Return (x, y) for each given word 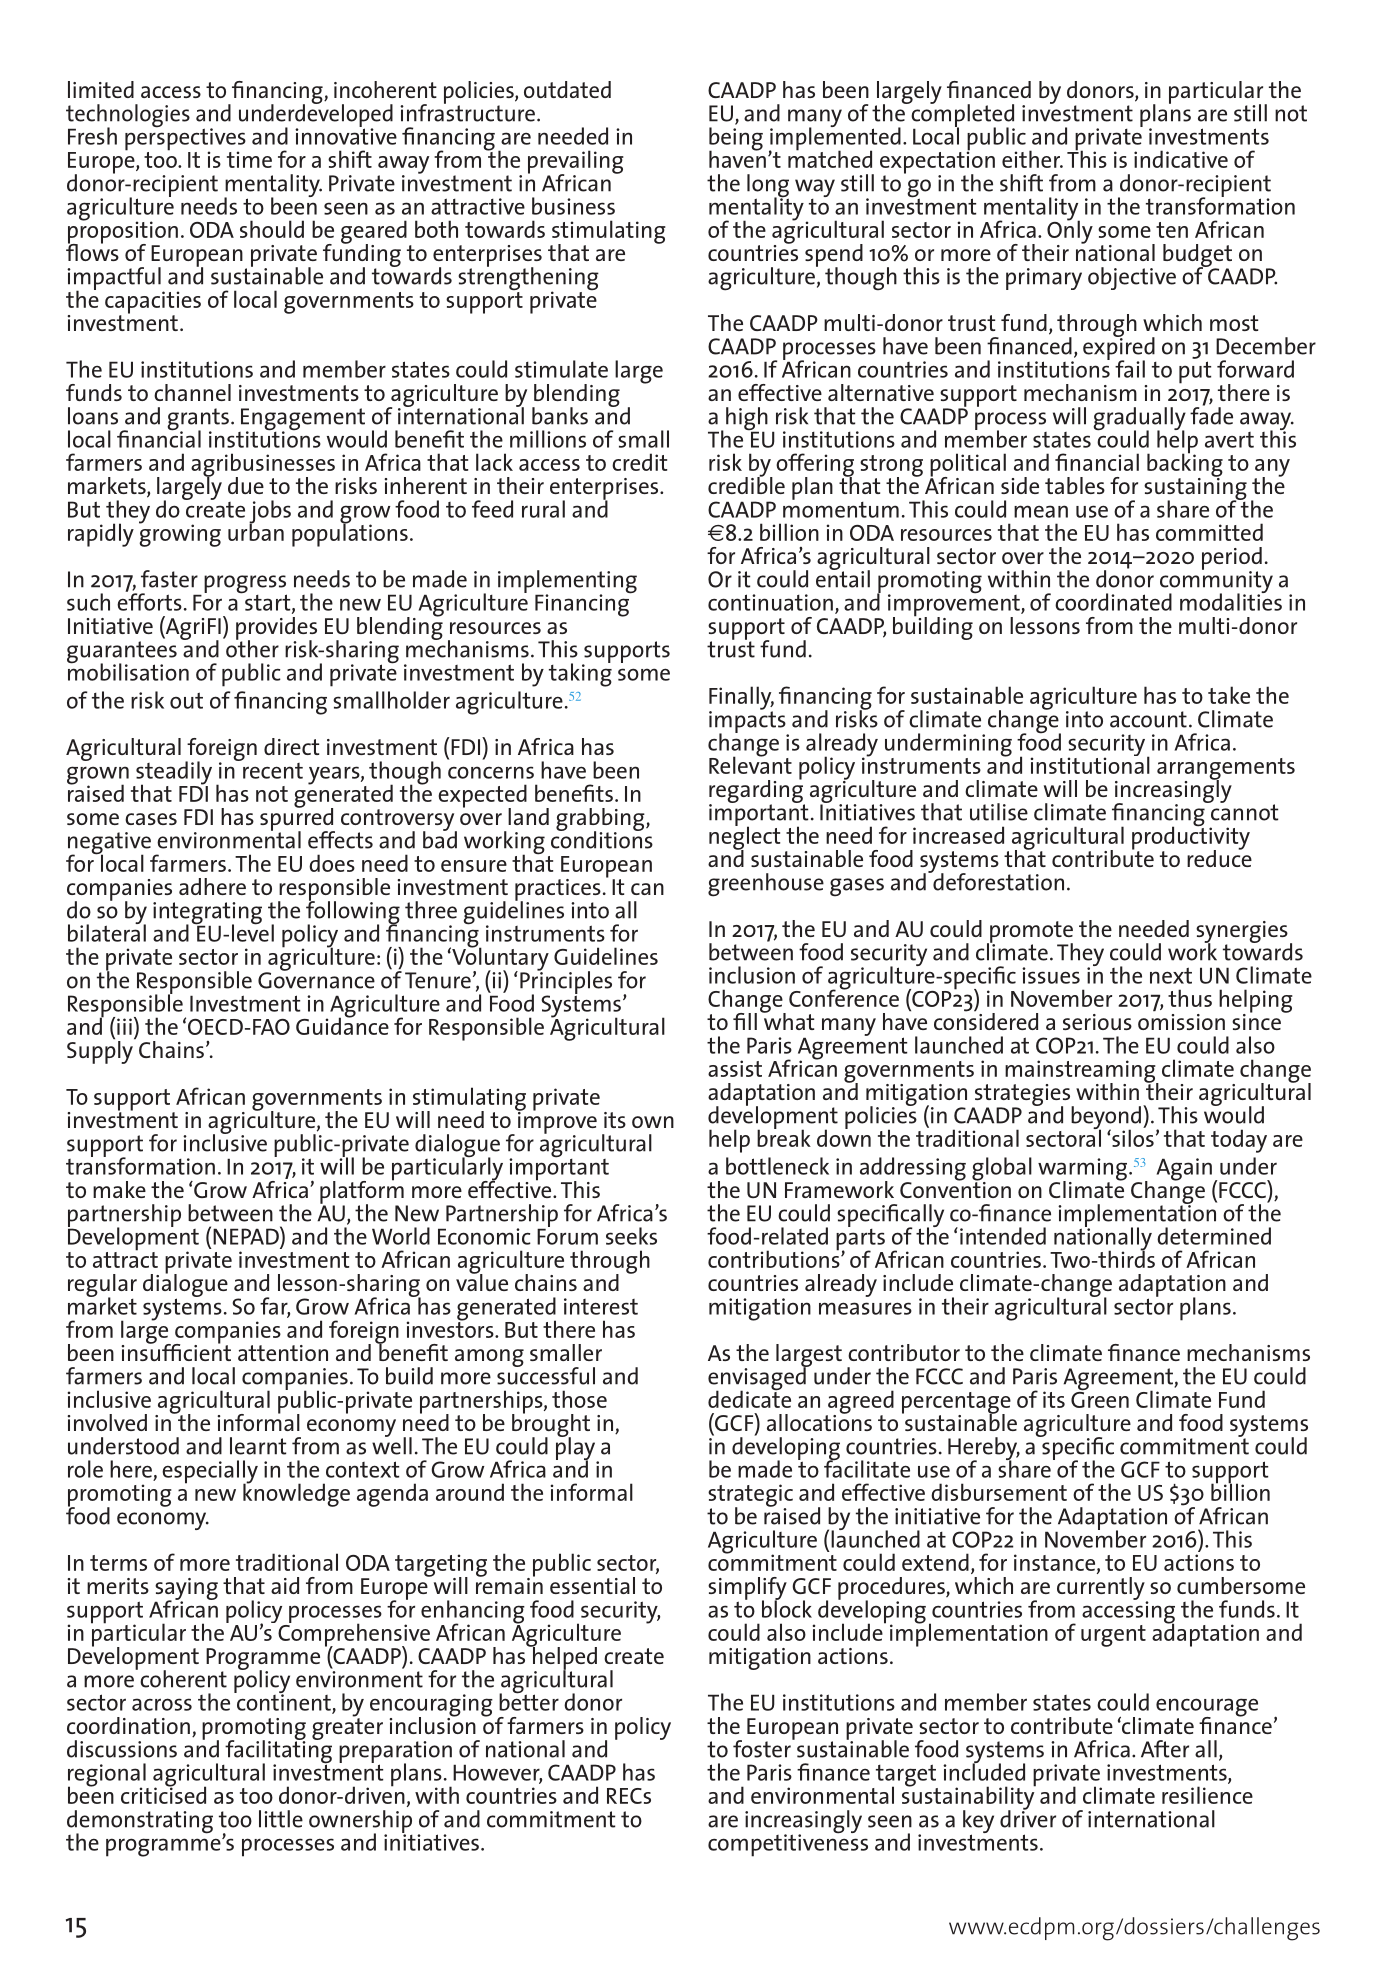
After (1165, 1749)
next (1171, 975)
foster (763, 1748)
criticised (163, 1794)
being (736, 140)
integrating (207, 914)
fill (745, 1021)
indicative (1181, 159)
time (249, 159)
